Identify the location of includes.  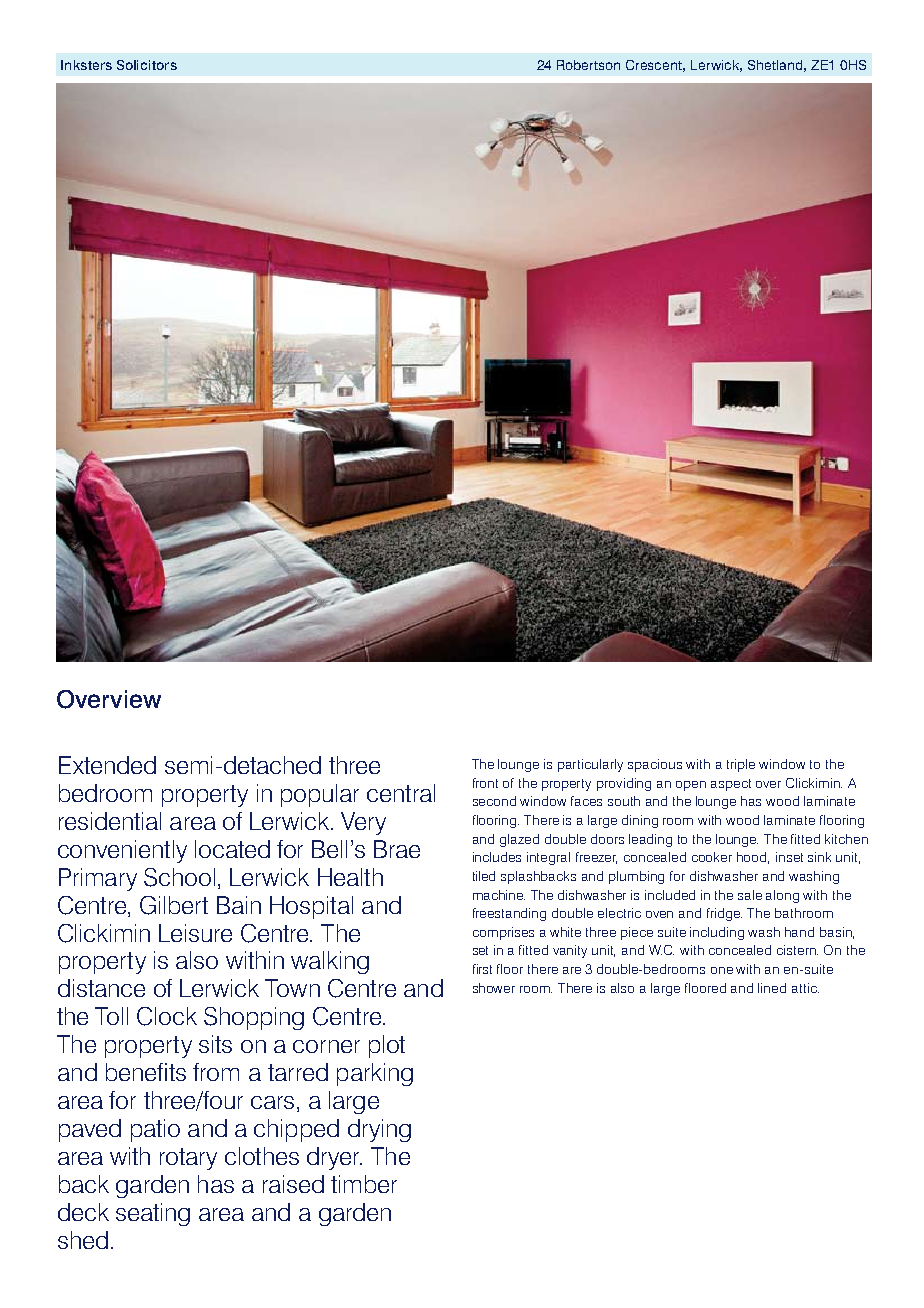
(497, 857).
